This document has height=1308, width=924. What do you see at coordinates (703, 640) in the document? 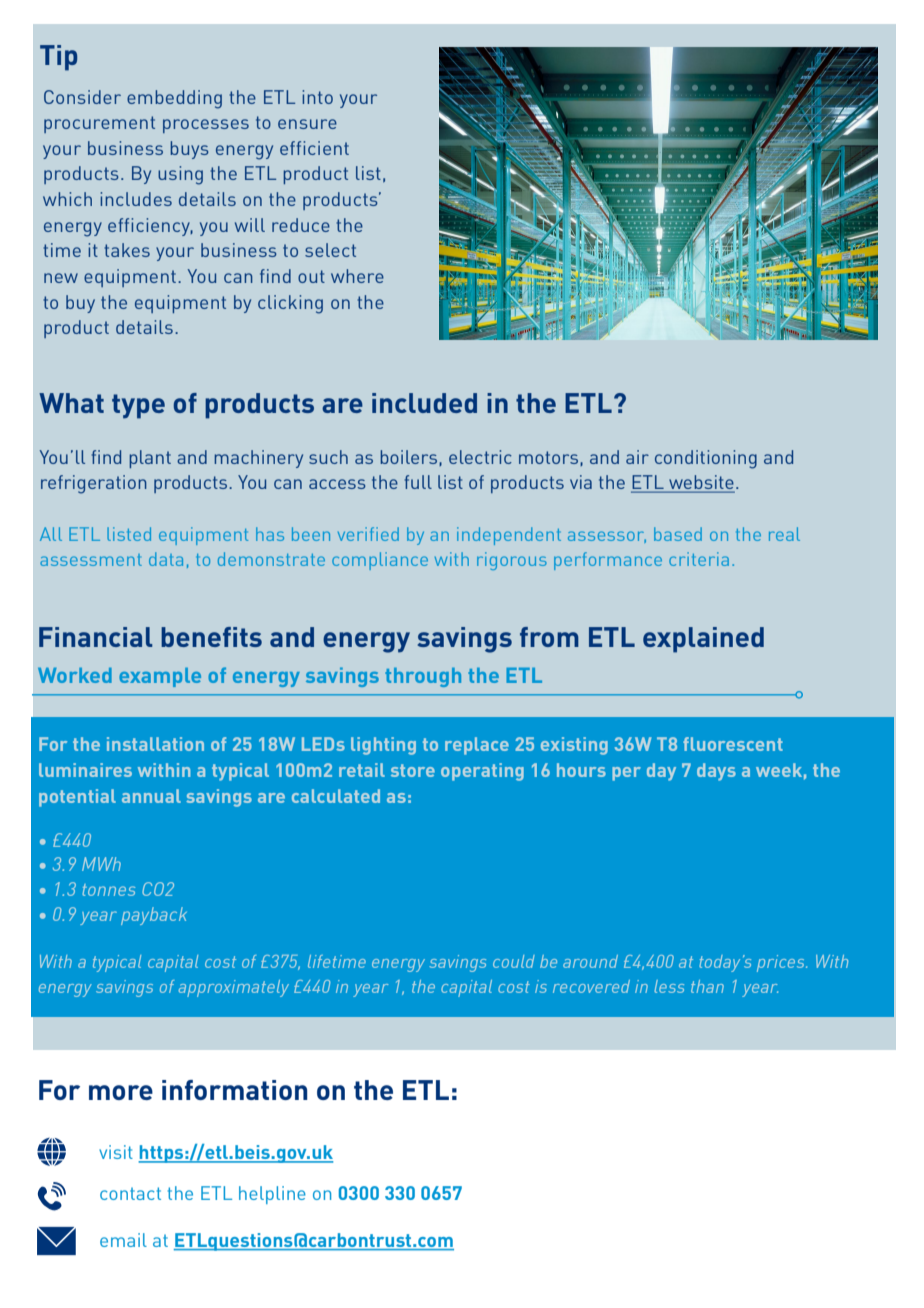
I see `explained` at bounding box center [703, 640].
